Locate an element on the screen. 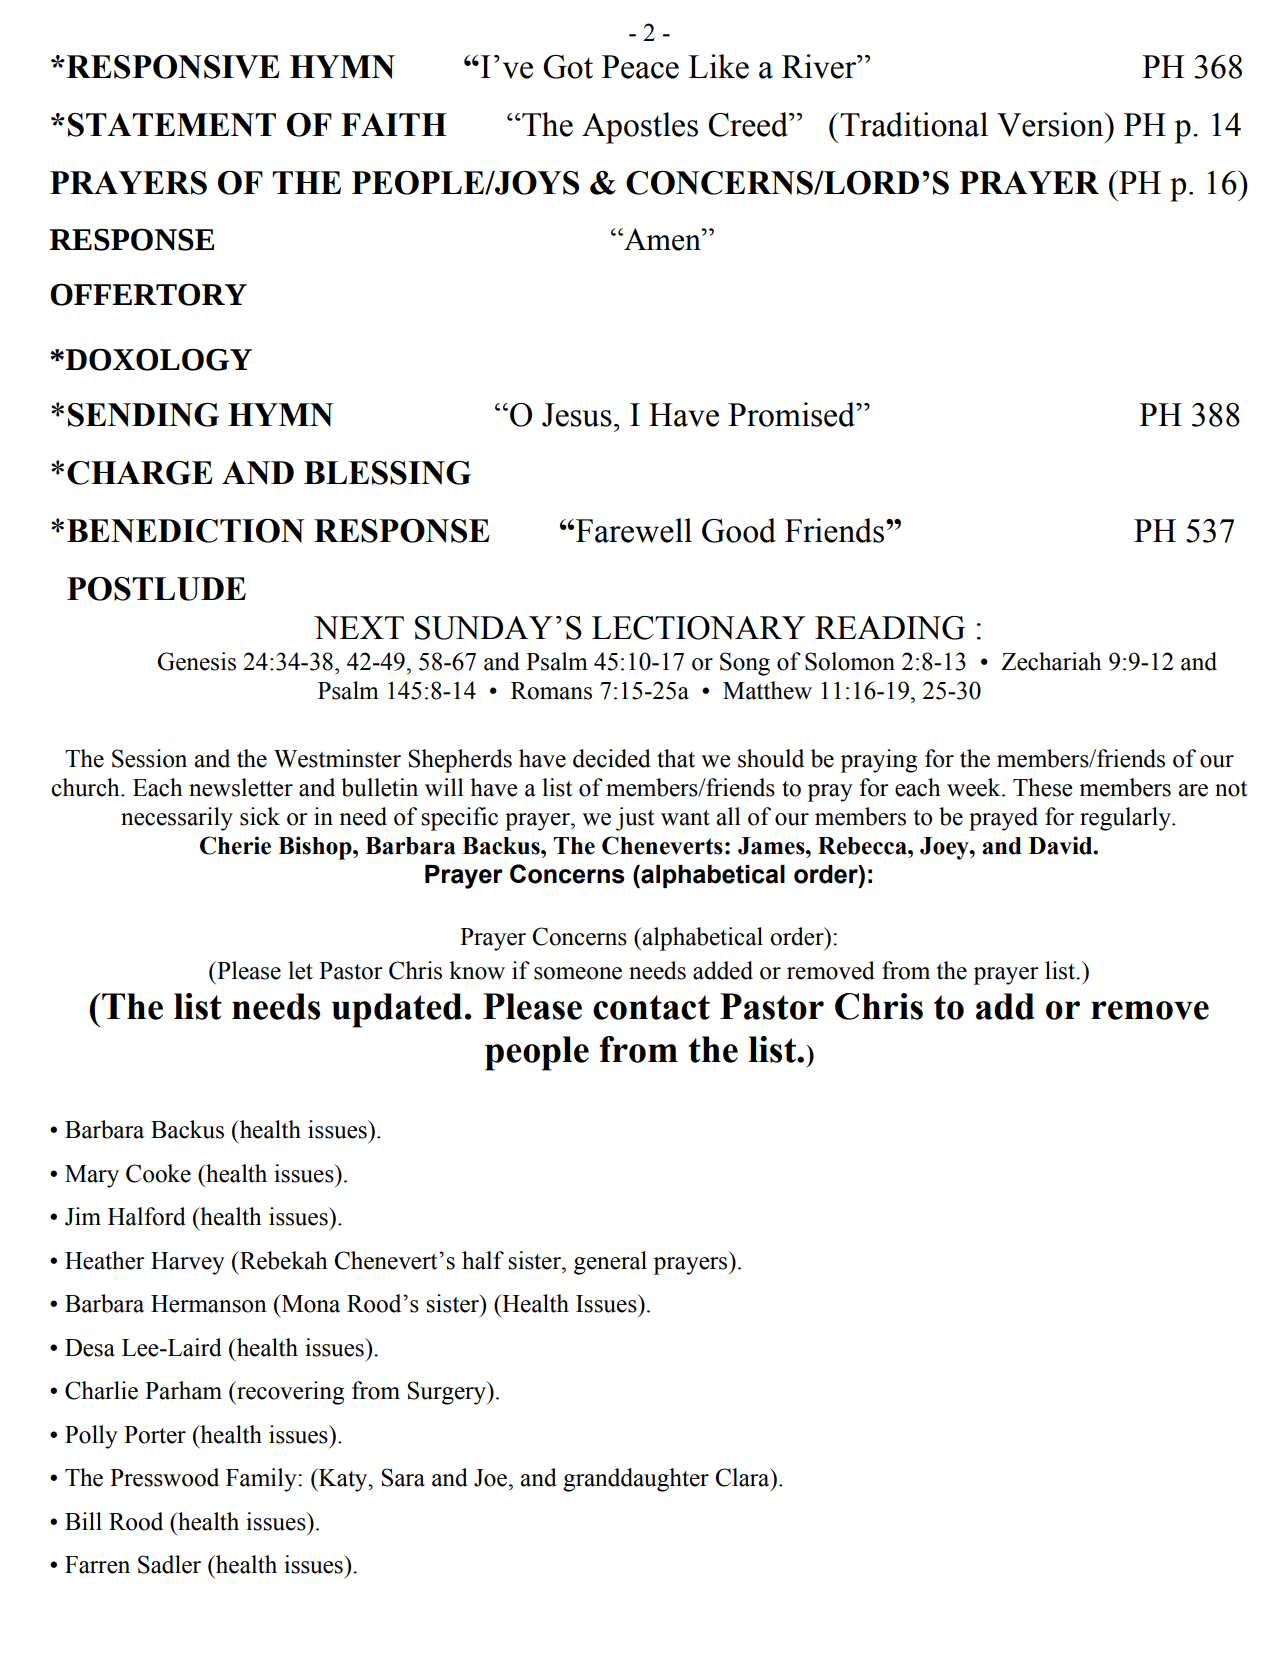 The width and height of the screenshot is (1286, 1665). Farewell is located at coordinates (633, 530).
